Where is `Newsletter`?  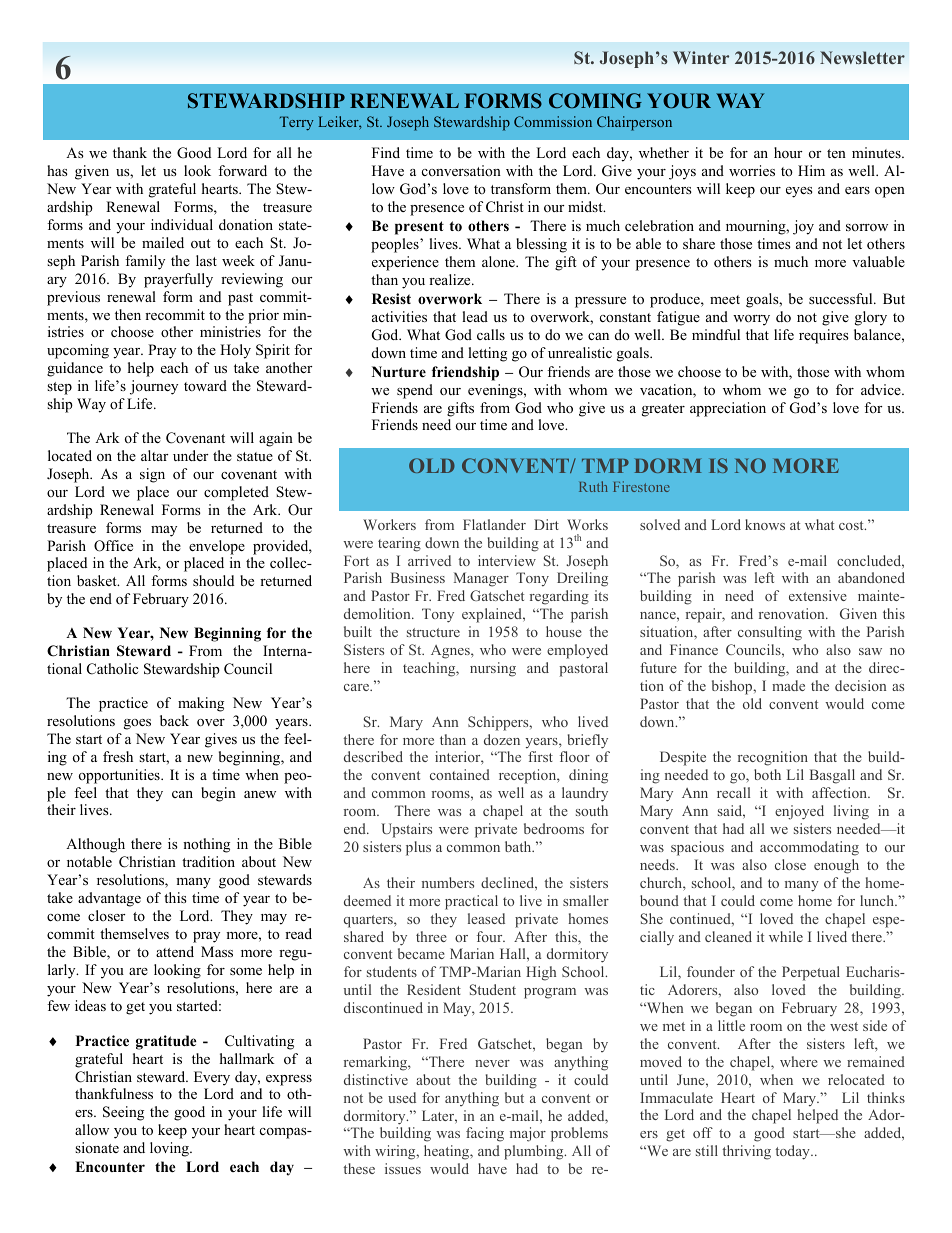
Newsletter is located at coordinates (862, 57).
